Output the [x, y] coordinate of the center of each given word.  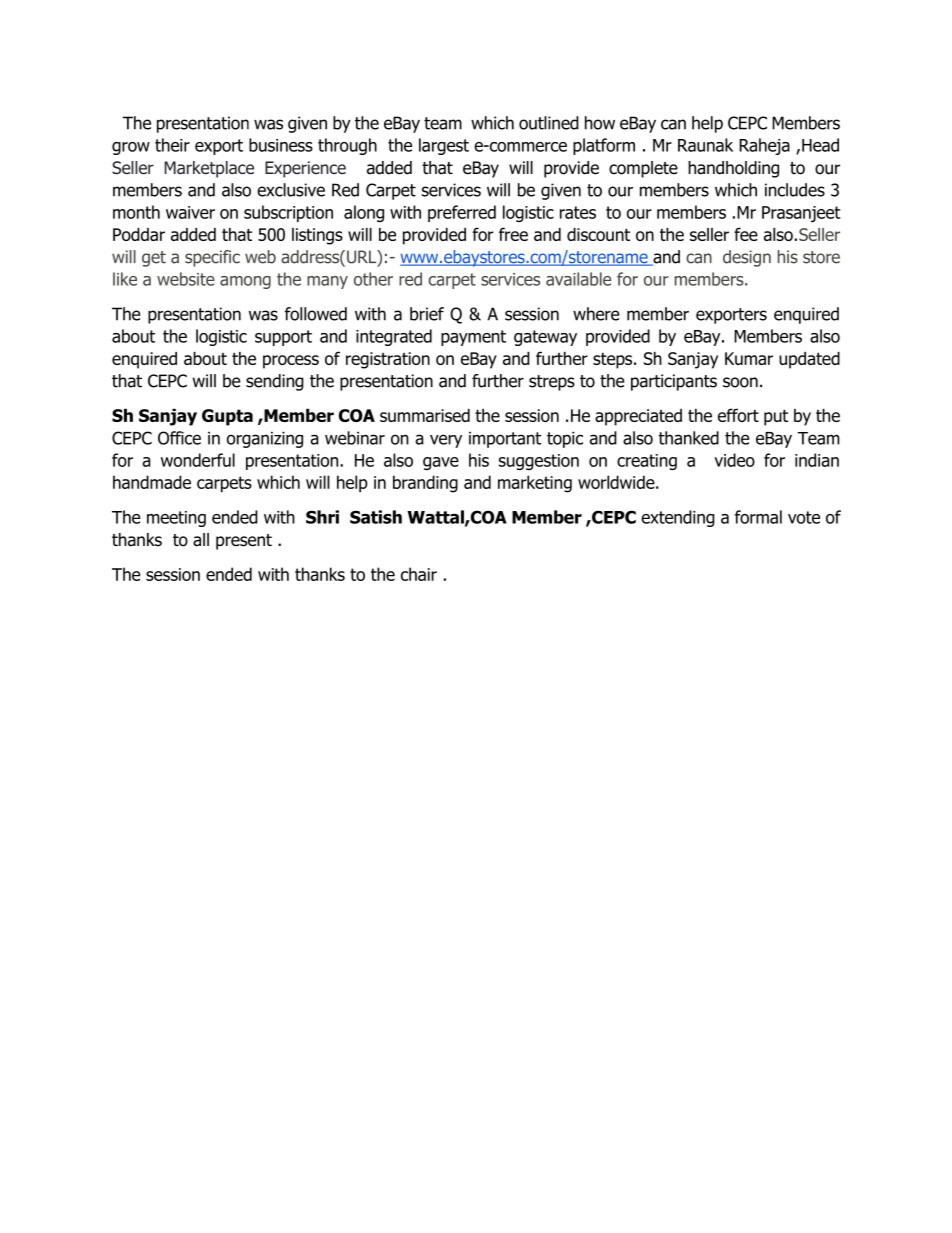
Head [820, 145]
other [373, 279]
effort [738, 415]
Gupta [227, 417]
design [747, 258]
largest [444, 146]
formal [758, 517]
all [201, 540]
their [172, 145]
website [186, 279]
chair [419, 574]
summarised [425, 415]
